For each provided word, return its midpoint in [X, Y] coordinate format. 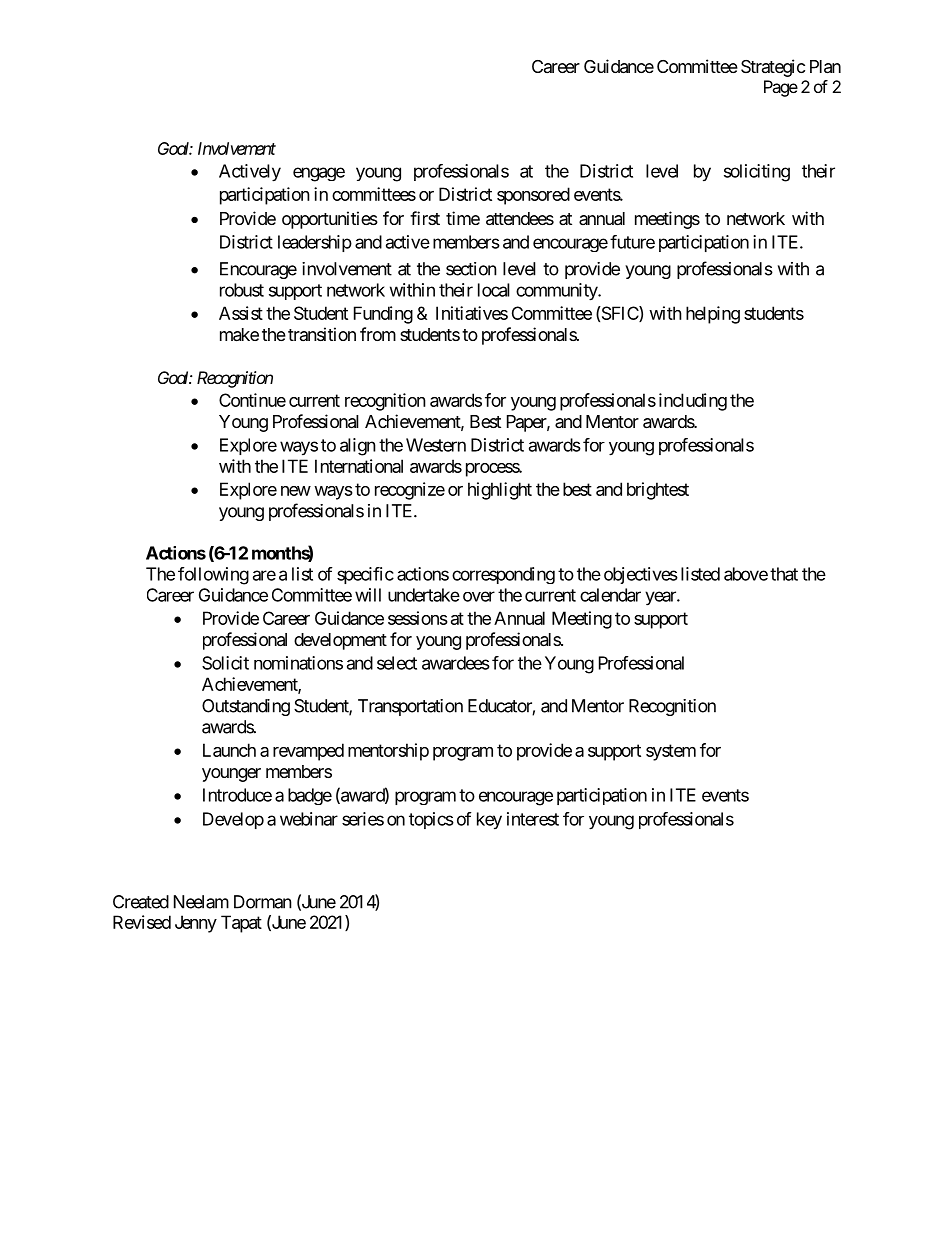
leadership [315, 243]
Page [781, 88]
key [489, 821]
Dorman [263, 902]
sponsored [533, 196]
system [671, 752]
